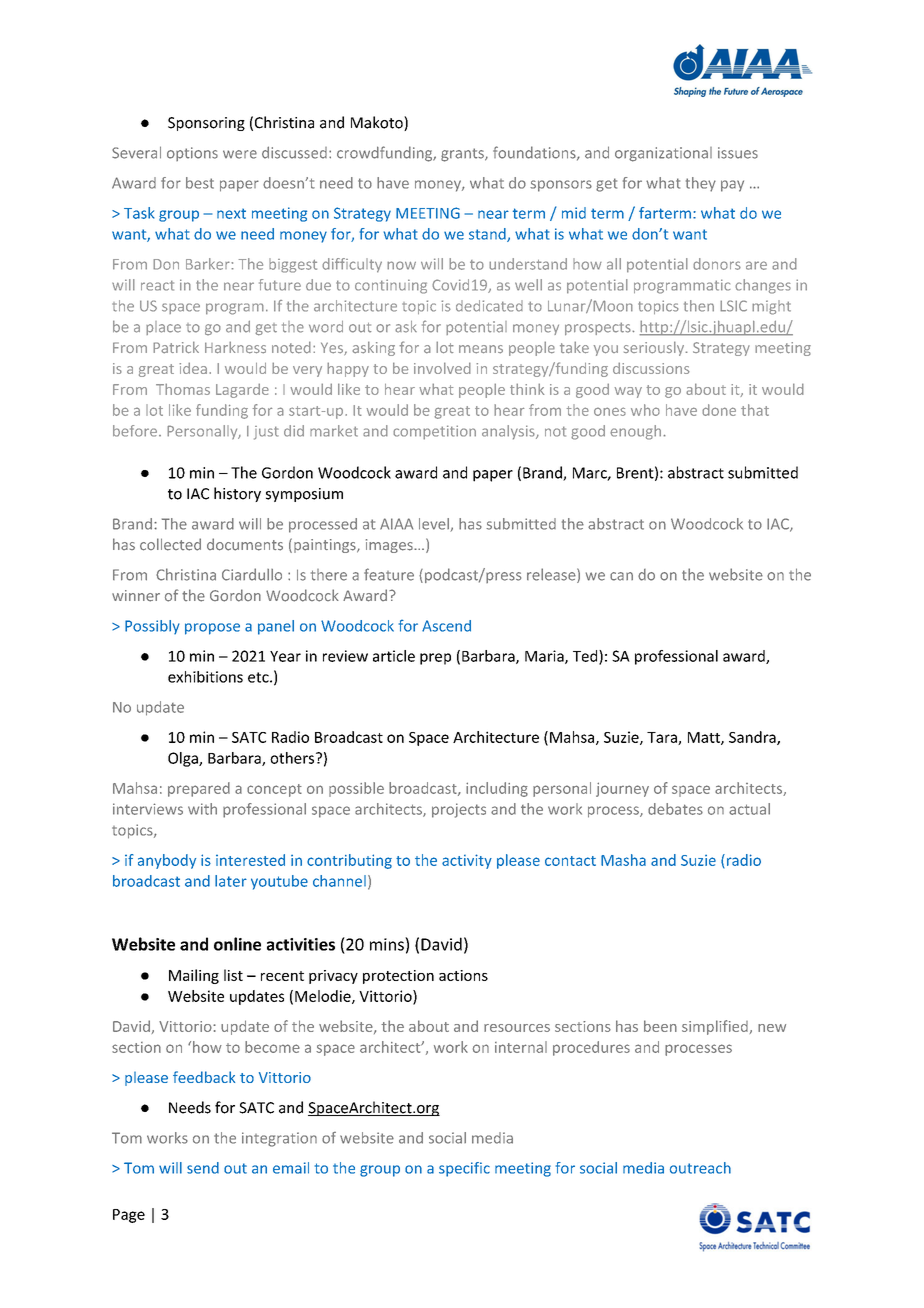  What do you see at coordinates (705, 738) in the screenshot?
I see `Matt` at bounding box center [705, 738].
